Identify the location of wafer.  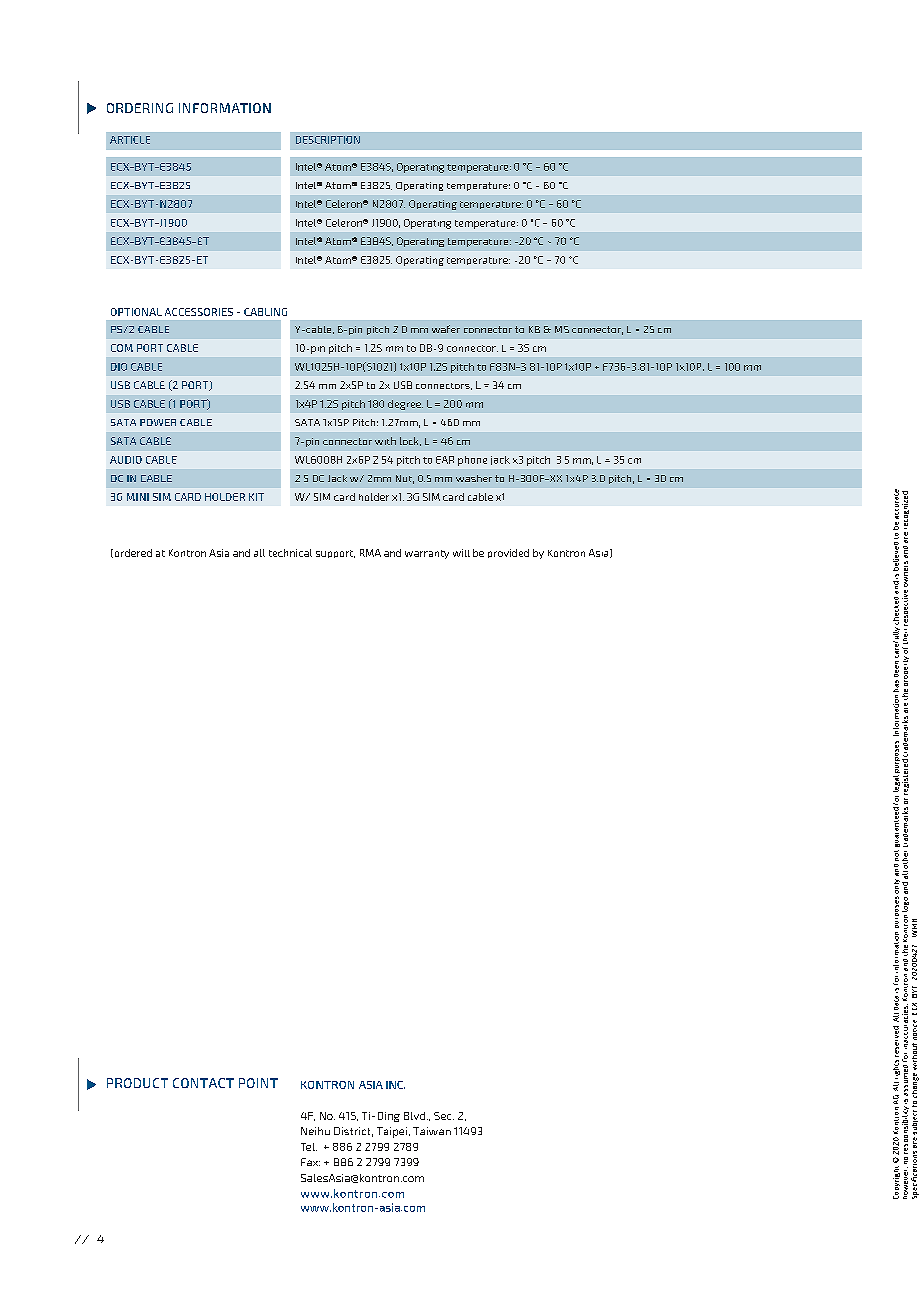
(446, 329).
